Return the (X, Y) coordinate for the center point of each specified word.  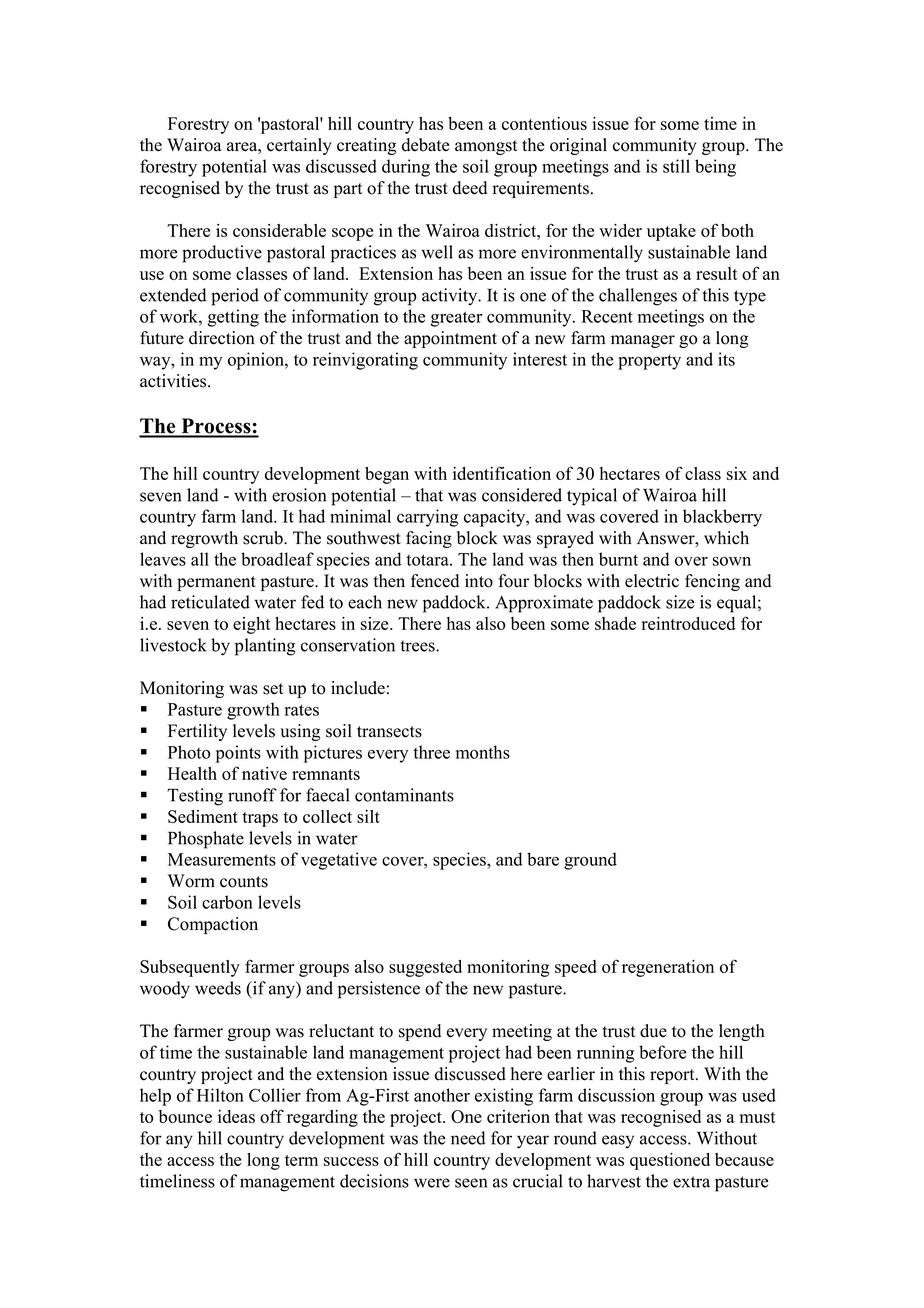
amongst (486, 147)
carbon (227, 902)
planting (265, 647)
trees (418, 646)
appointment (450, 339)
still (676, 166)
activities (174, 381)
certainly (299, 146)
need (468, 1138)
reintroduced (688, 623)
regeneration (668, 968)
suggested (425, 968)
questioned (670, 1161)
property (649, 362)
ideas (236, 1116)
